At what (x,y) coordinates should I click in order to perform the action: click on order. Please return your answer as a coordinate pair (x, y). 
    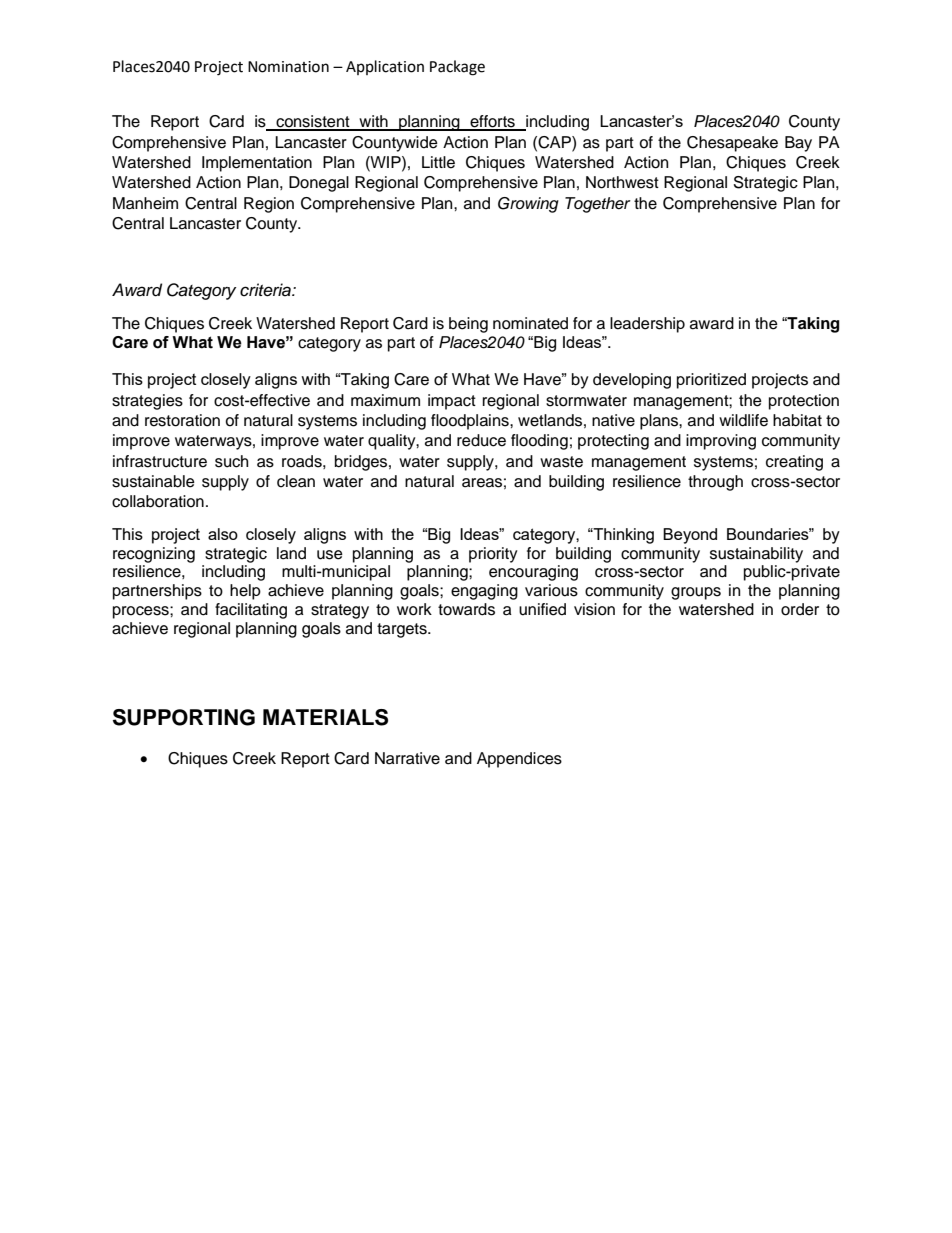
    Looking at the image, I should click on (800, 609).
